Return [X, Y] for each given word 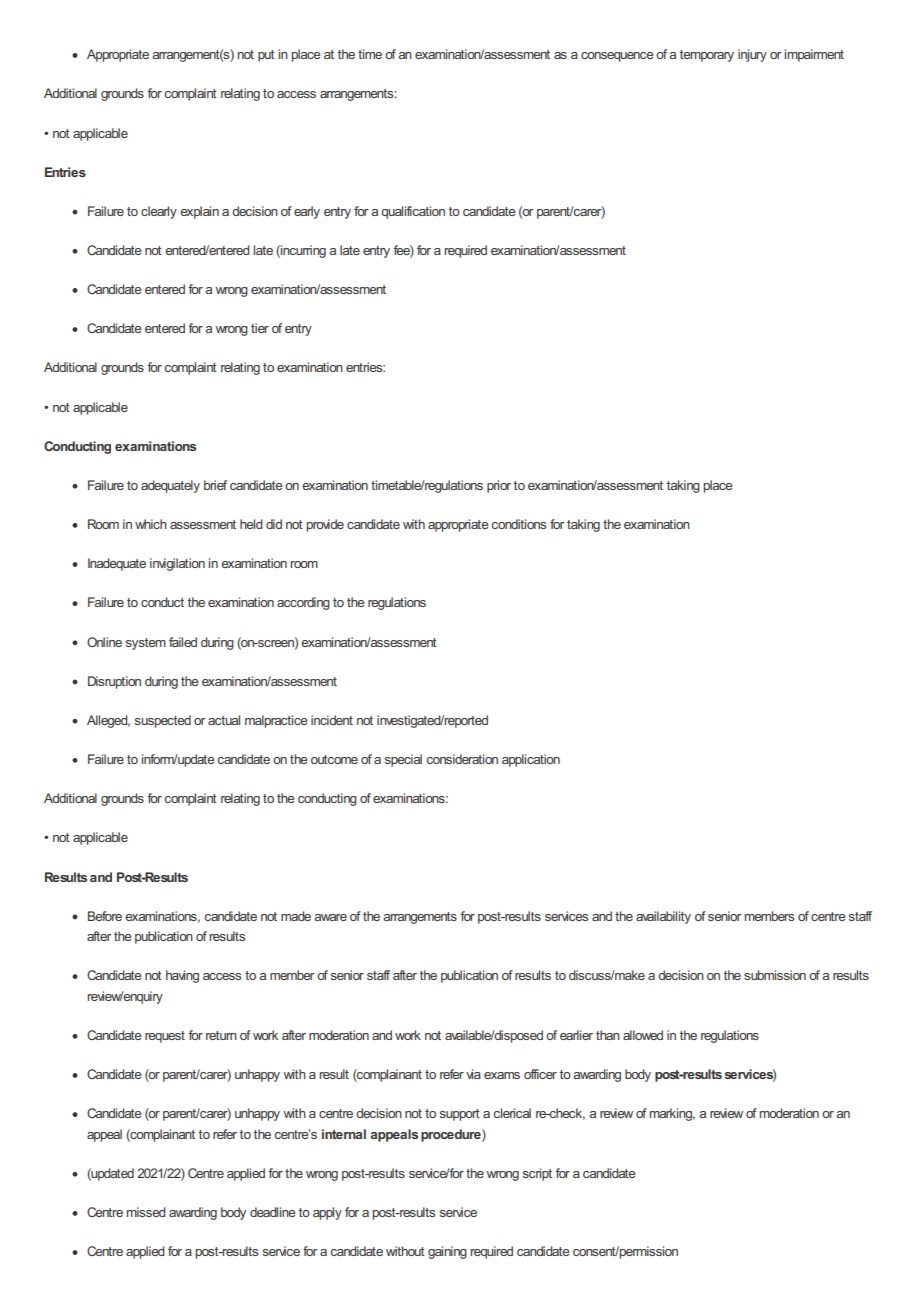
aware [330, 917]
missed [146, 1212]
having [182, 976]
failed [183, 642]
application [531, 760]
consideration [462, 759]
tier [260, 328]
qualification [413, 212]
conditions [519, 524]
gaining [447, 1252]
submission [775, 975]
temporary [707, 56]
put [266, 56]
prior [499, 486]
